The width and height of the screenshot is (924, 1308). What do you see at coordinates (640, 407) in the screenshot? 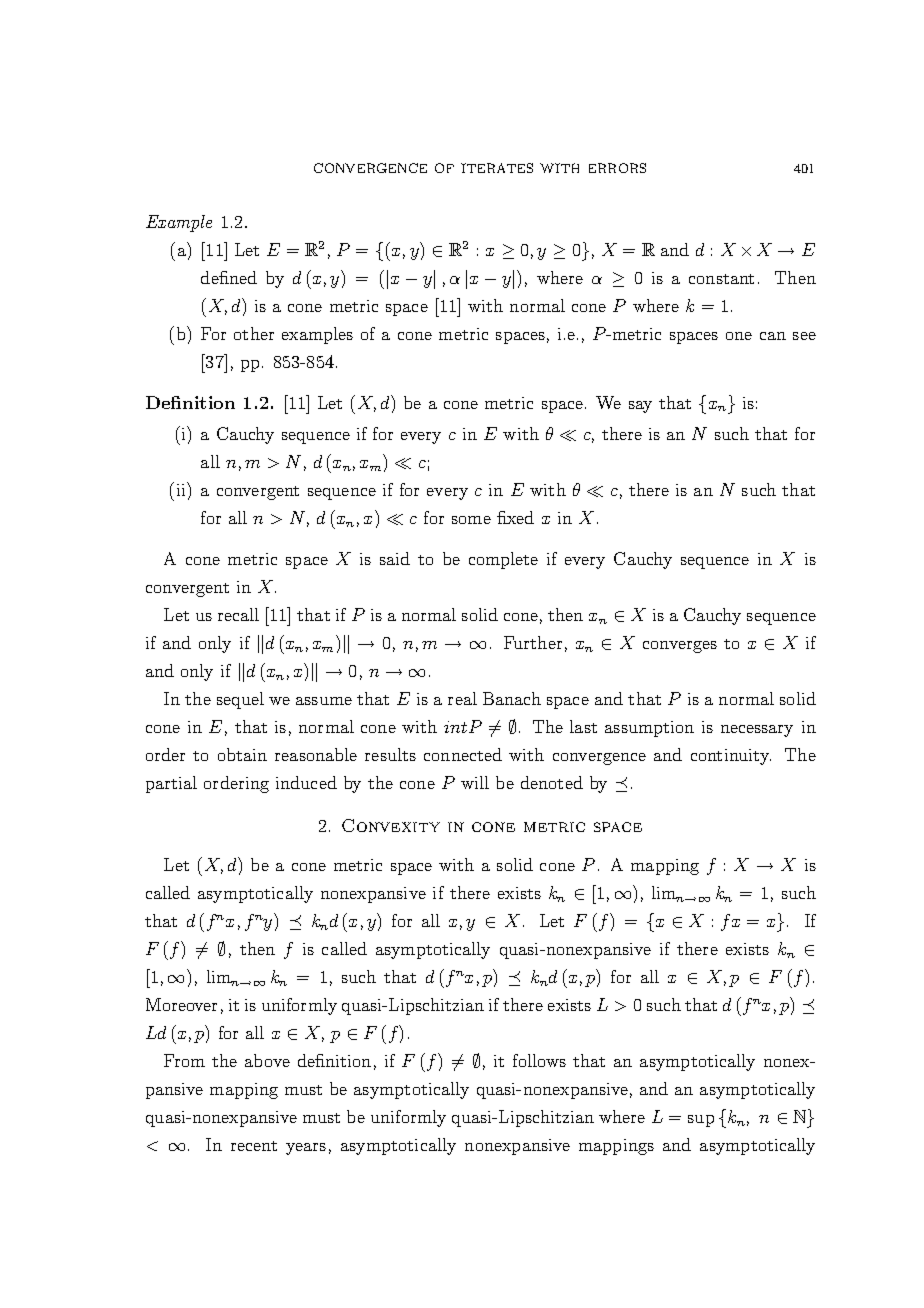
I see `say` at bounding box center [640, 407].
